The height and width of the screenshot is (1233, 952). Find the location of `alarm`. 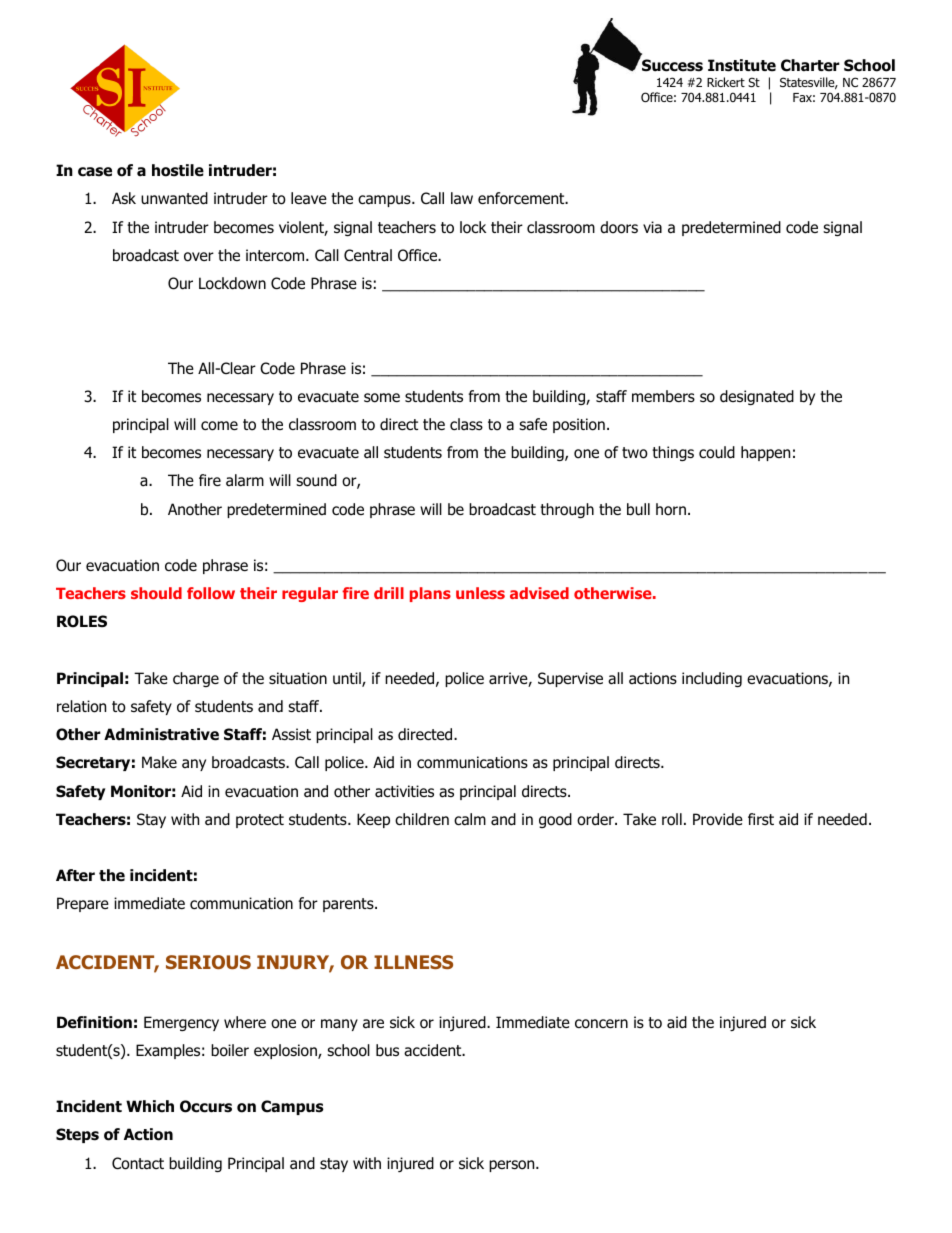

alarm is located at coordinates (245, 480).
